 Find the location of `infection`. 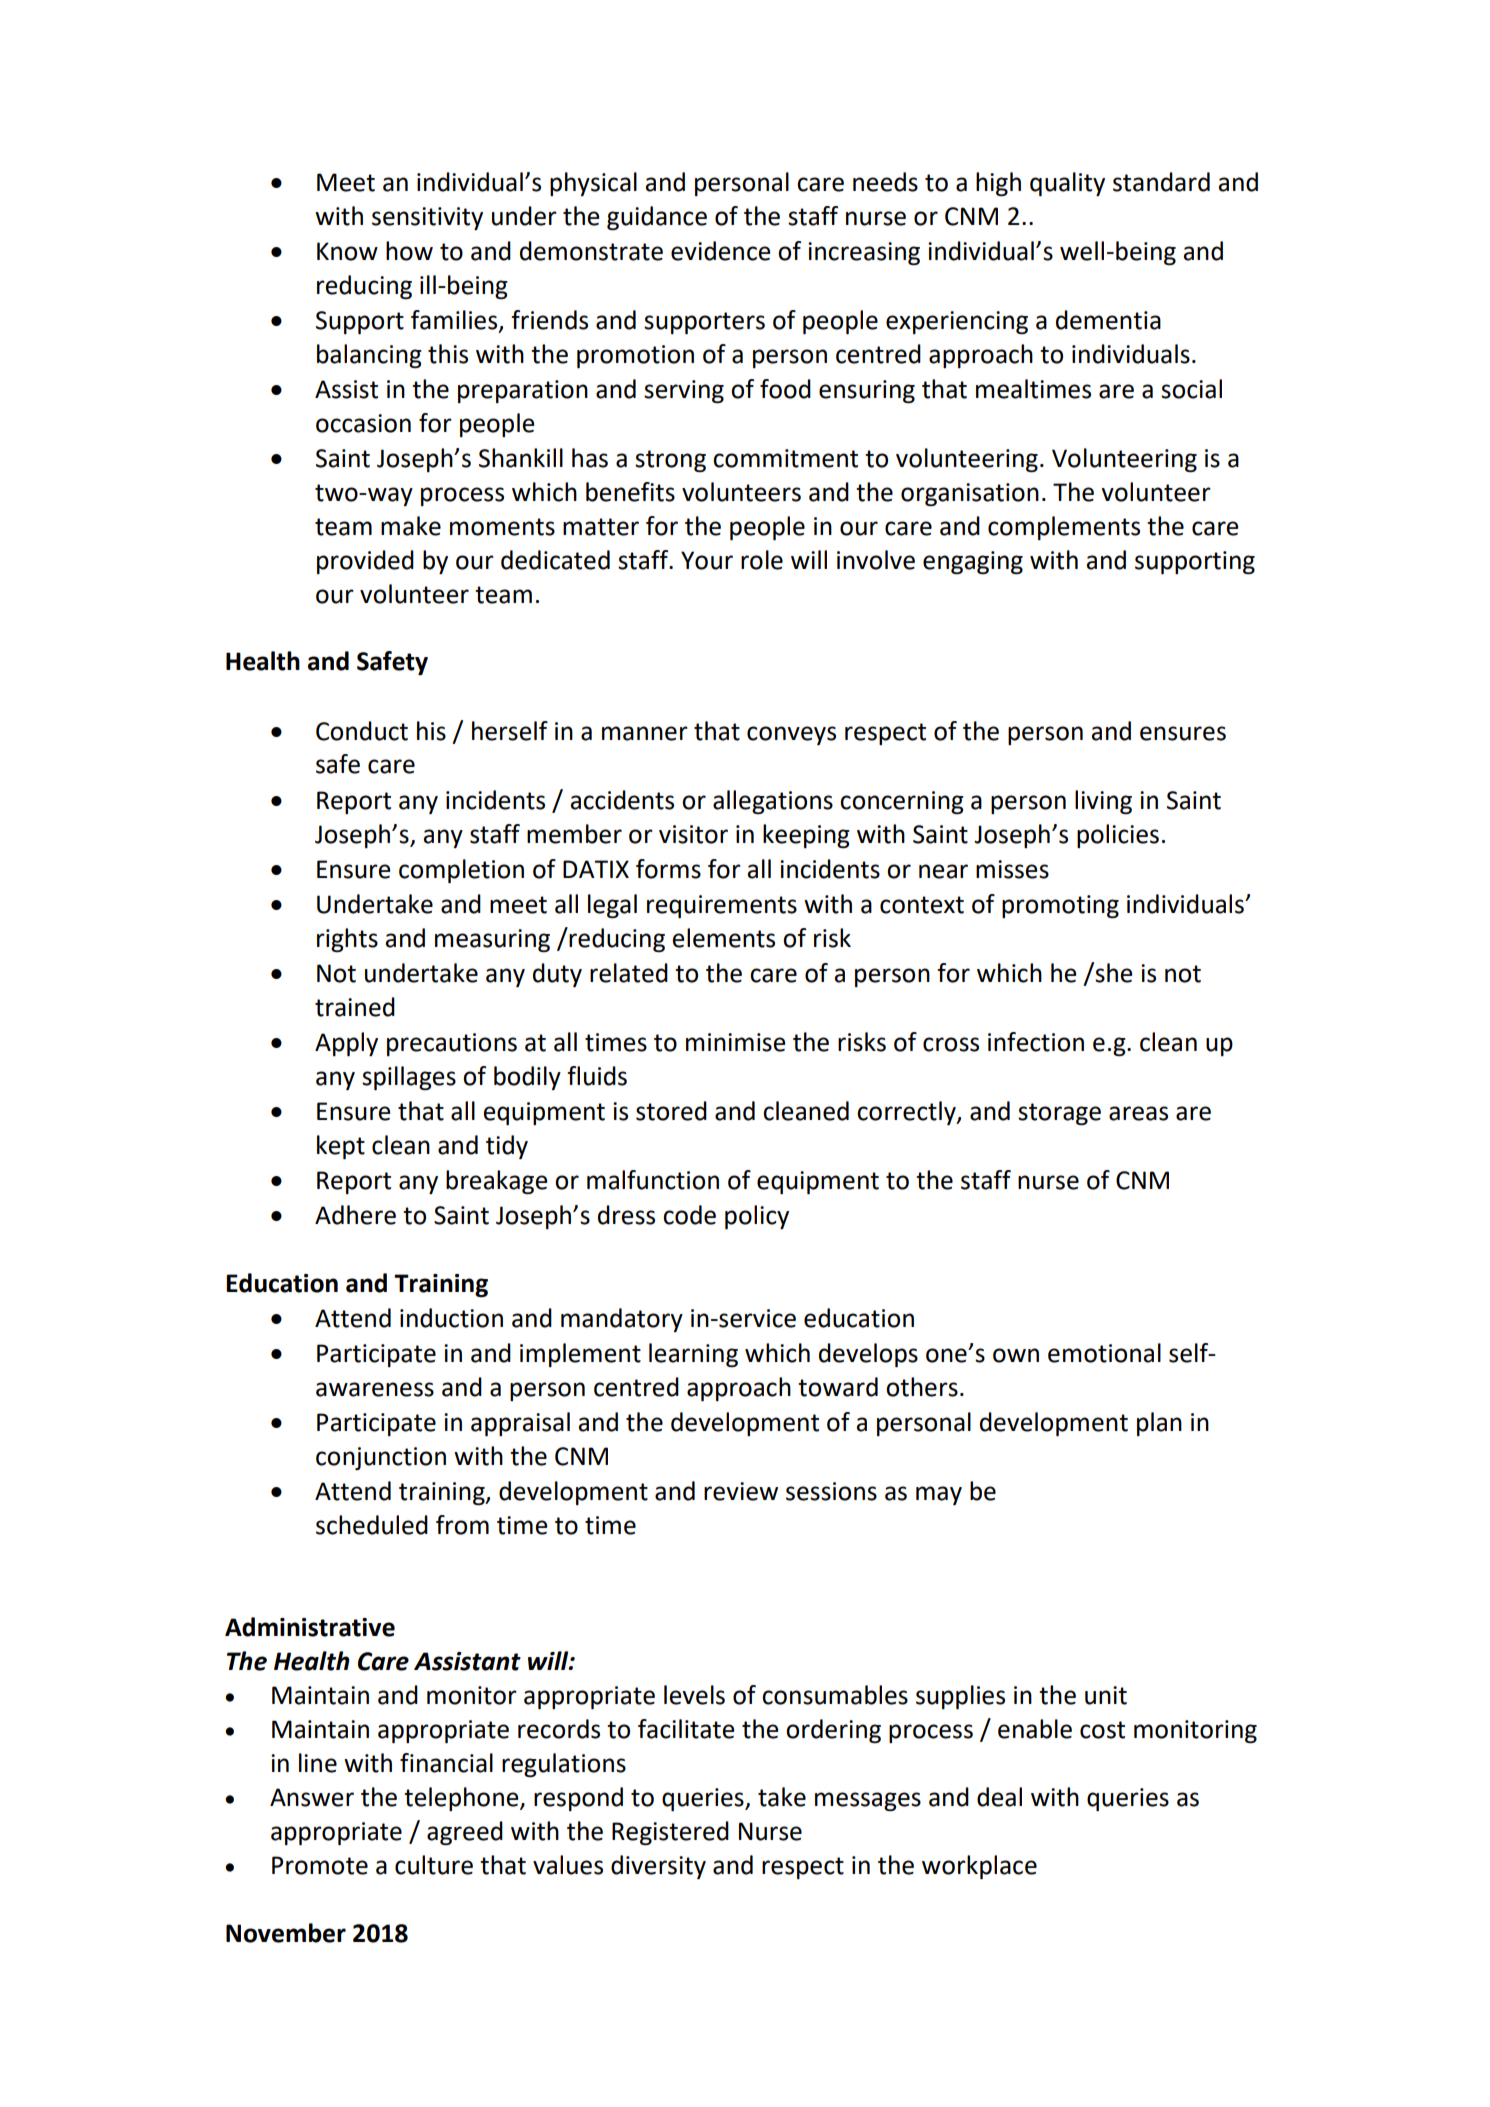

infection is located at coordinates (1036, 1042).
